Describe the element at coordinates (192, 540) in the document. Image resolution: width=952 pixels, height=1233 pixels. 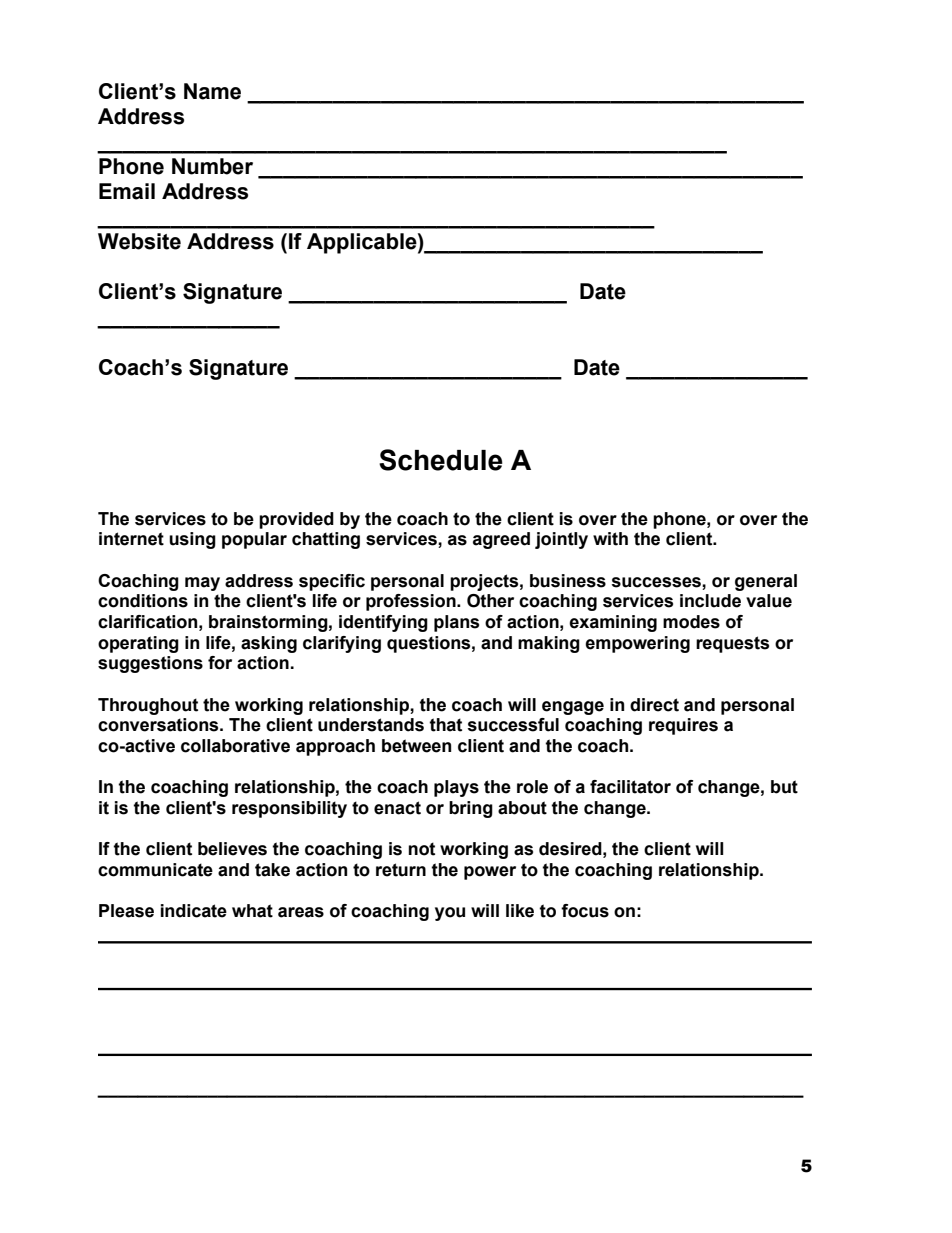
I see `using` at that location.
